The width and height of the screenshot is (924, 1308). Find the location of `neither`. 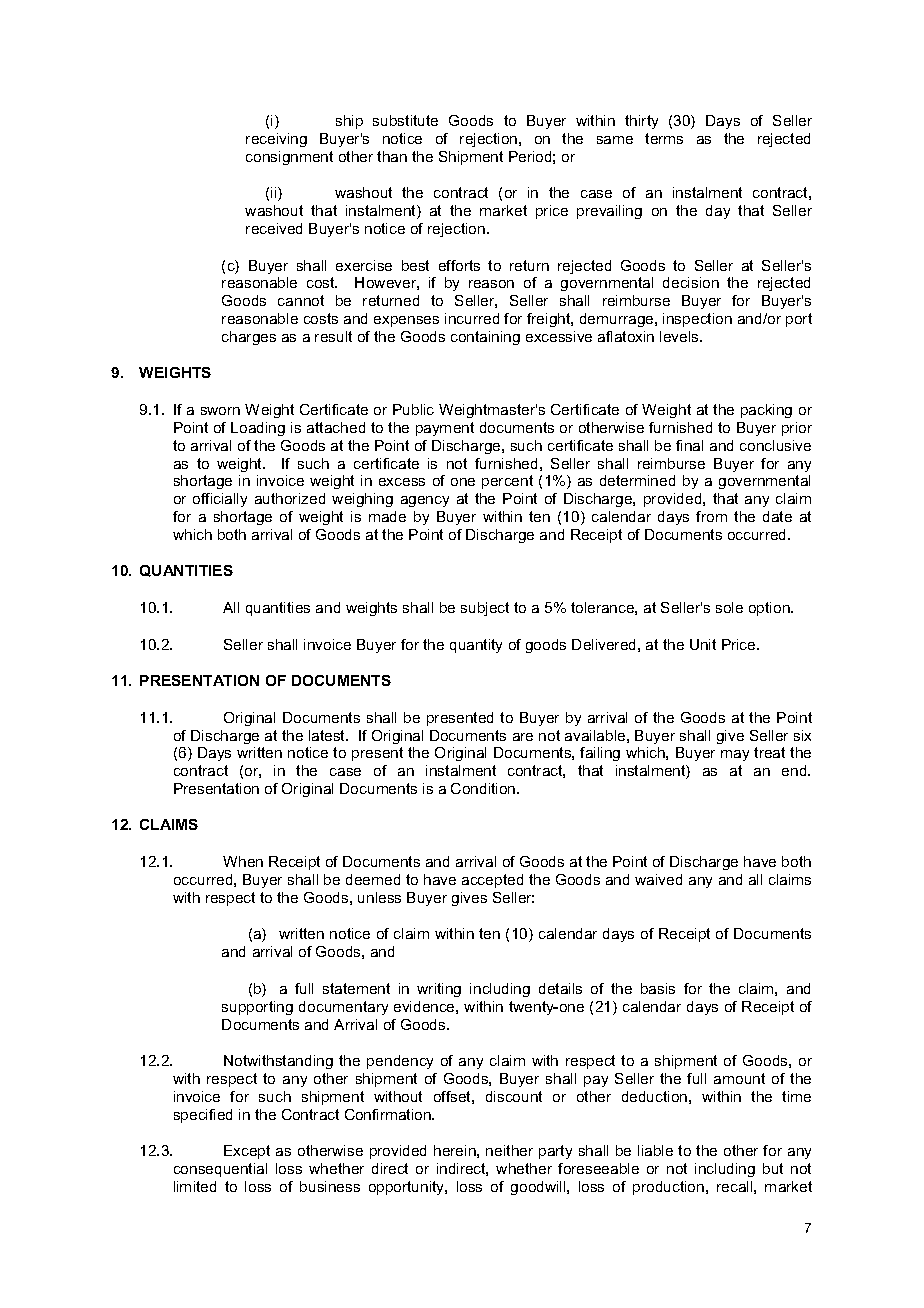

neither is located at coordinates (509, 1150).
